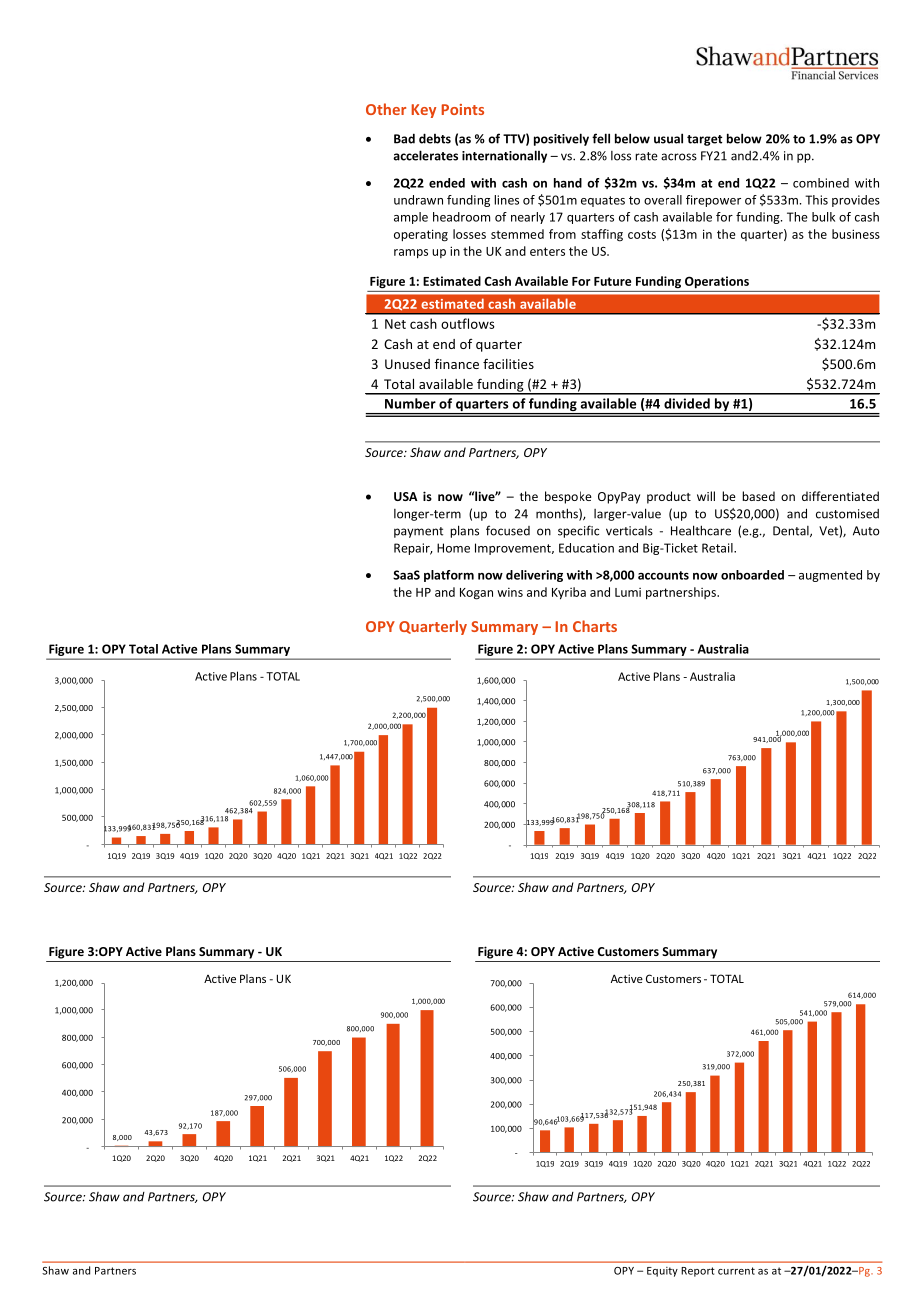  I want to click on platform, so click(449, 576).
